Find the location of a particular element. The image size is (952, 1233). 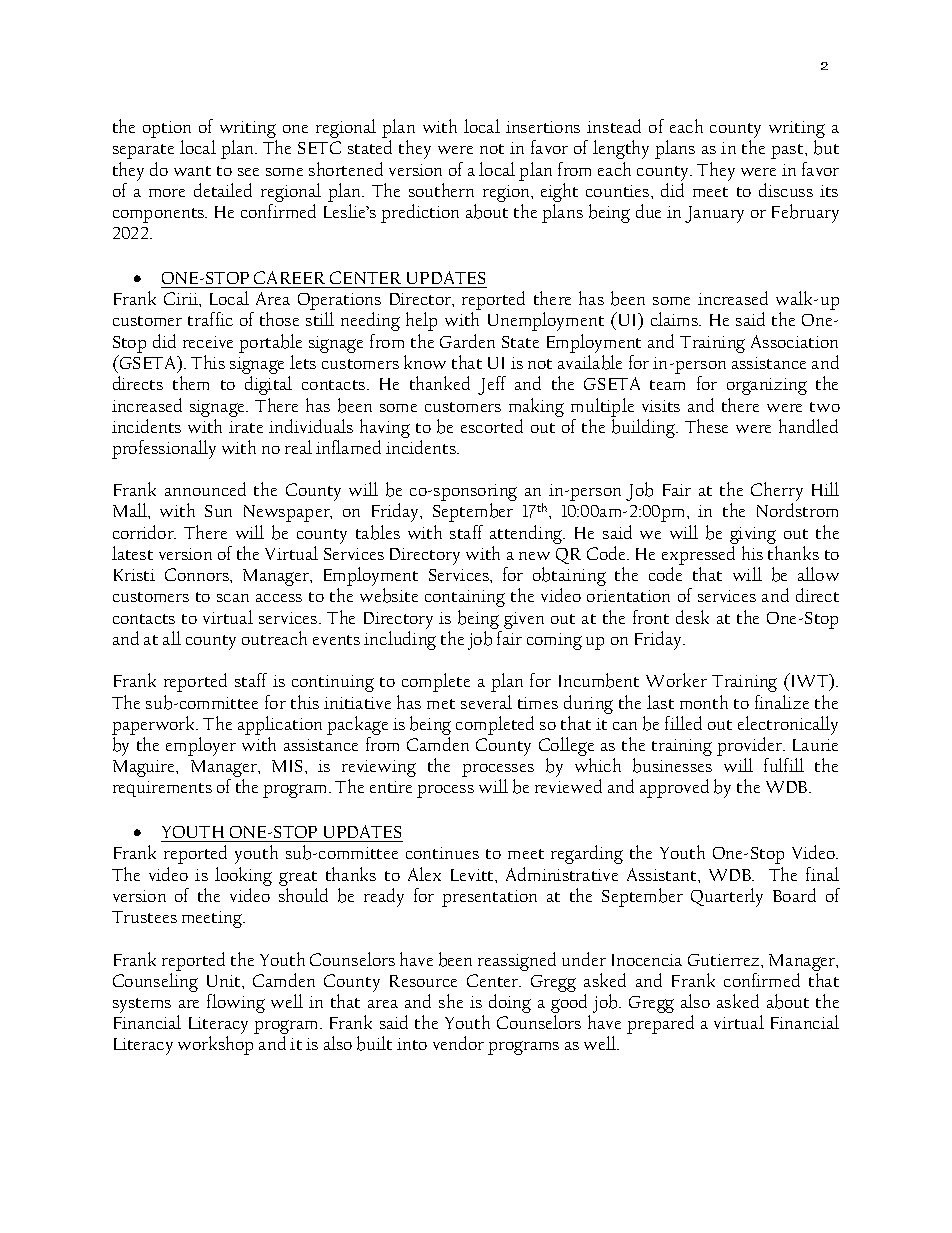

organizing is located at coordinates (767, 386).
